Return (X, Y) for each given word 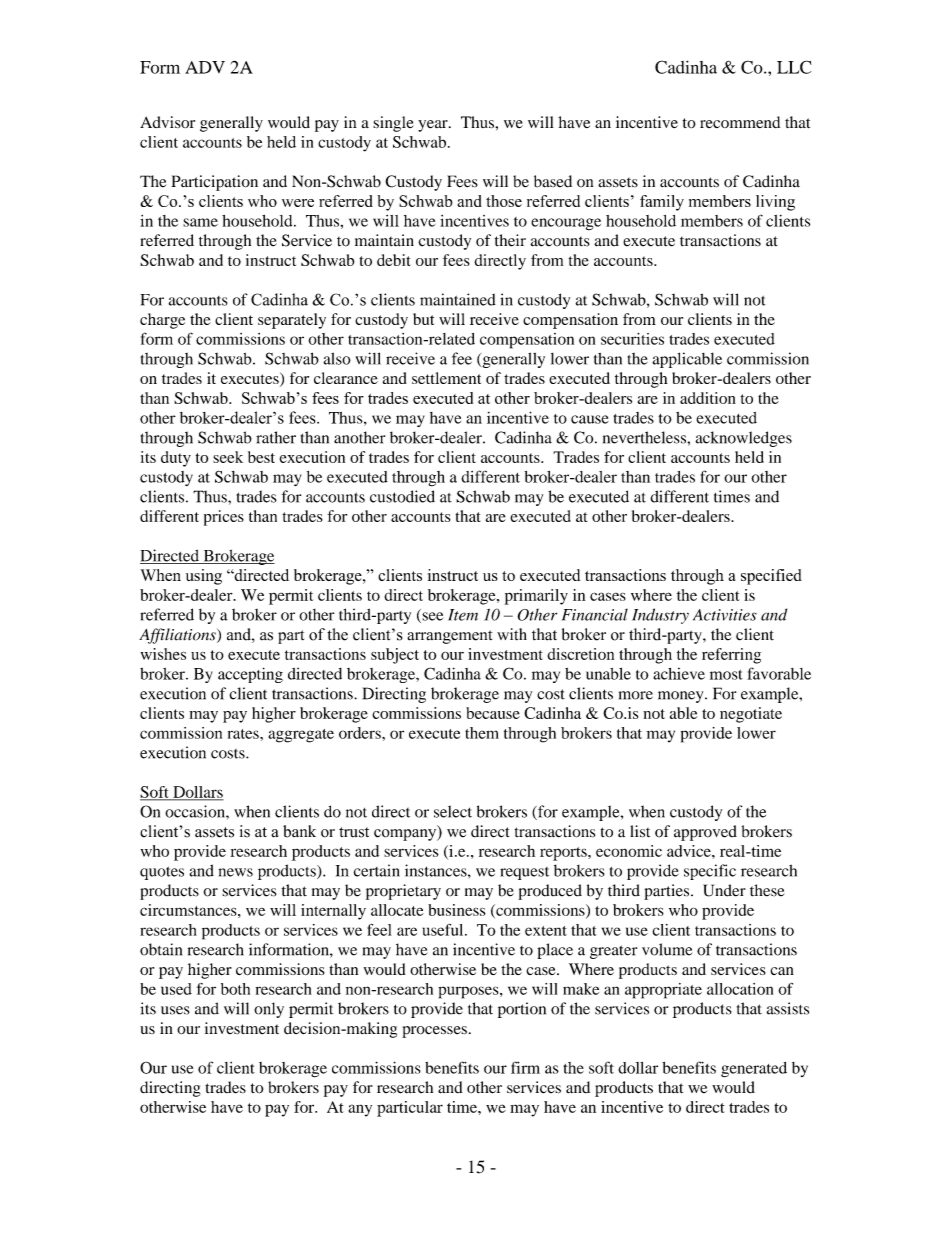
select (453, 811)
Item (463, 615)
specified (771, 577)
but (423, 319)
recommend (740, 122)
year (434, 126)
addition (708, 398)
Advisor (167, 122)
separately (292, 321)
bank (299, 831)
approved (705, 833)
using (204, 577)
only (269, 1010)
